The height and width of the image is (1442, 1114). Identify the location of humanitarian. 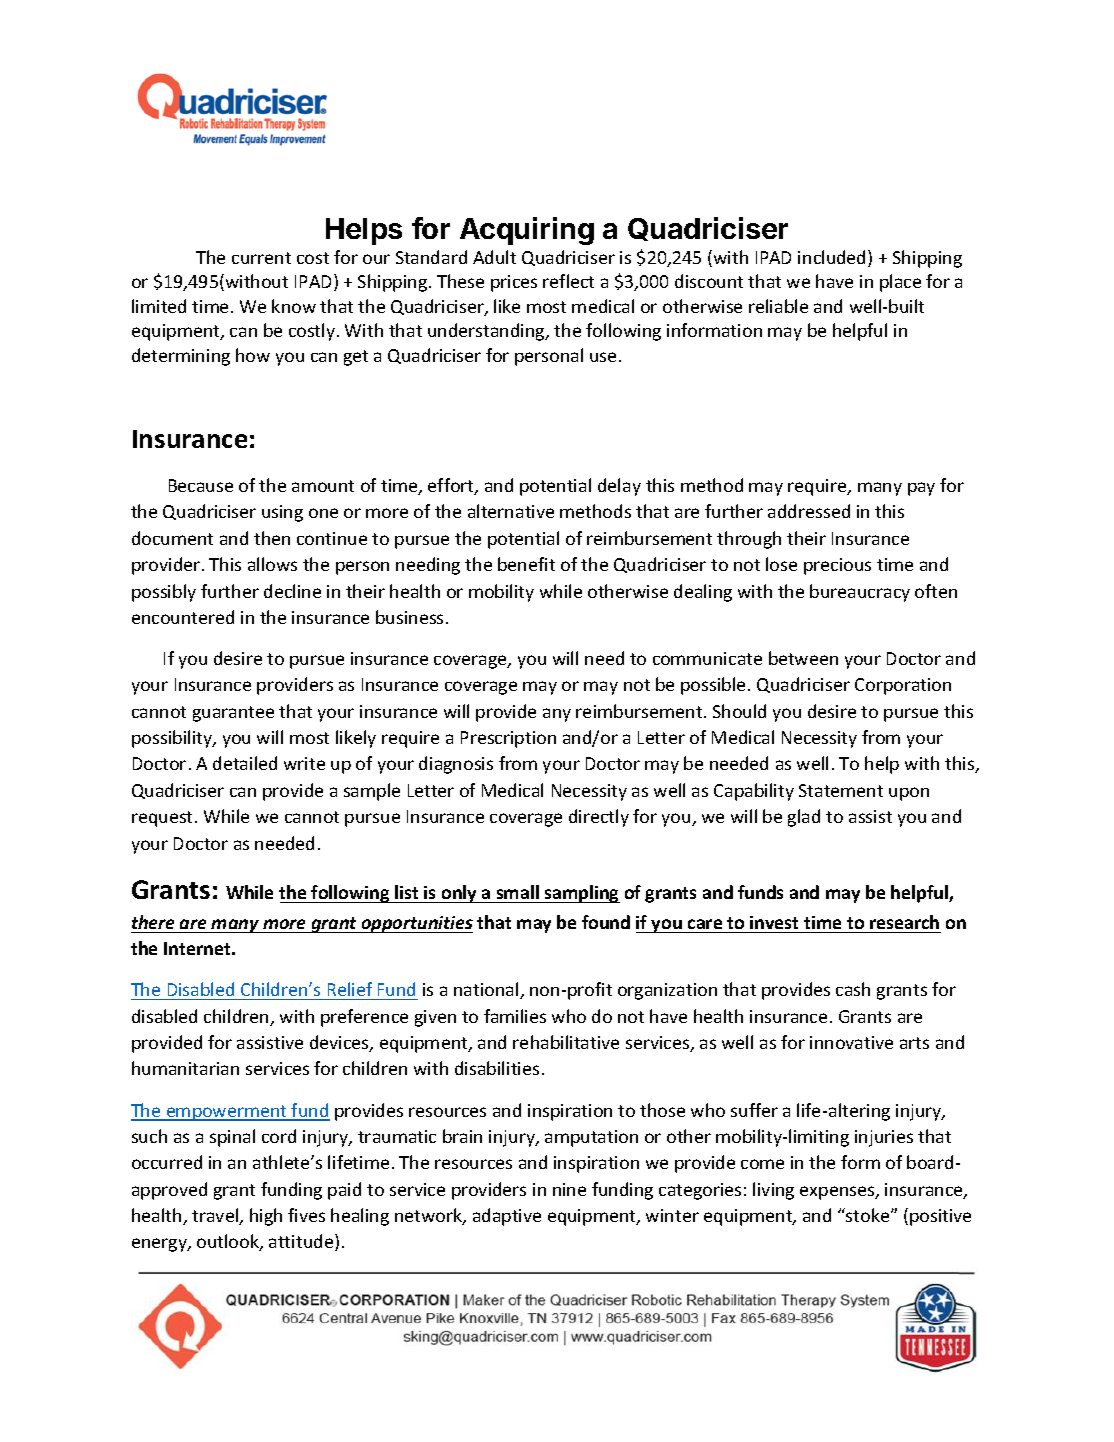
(185, 1068).
